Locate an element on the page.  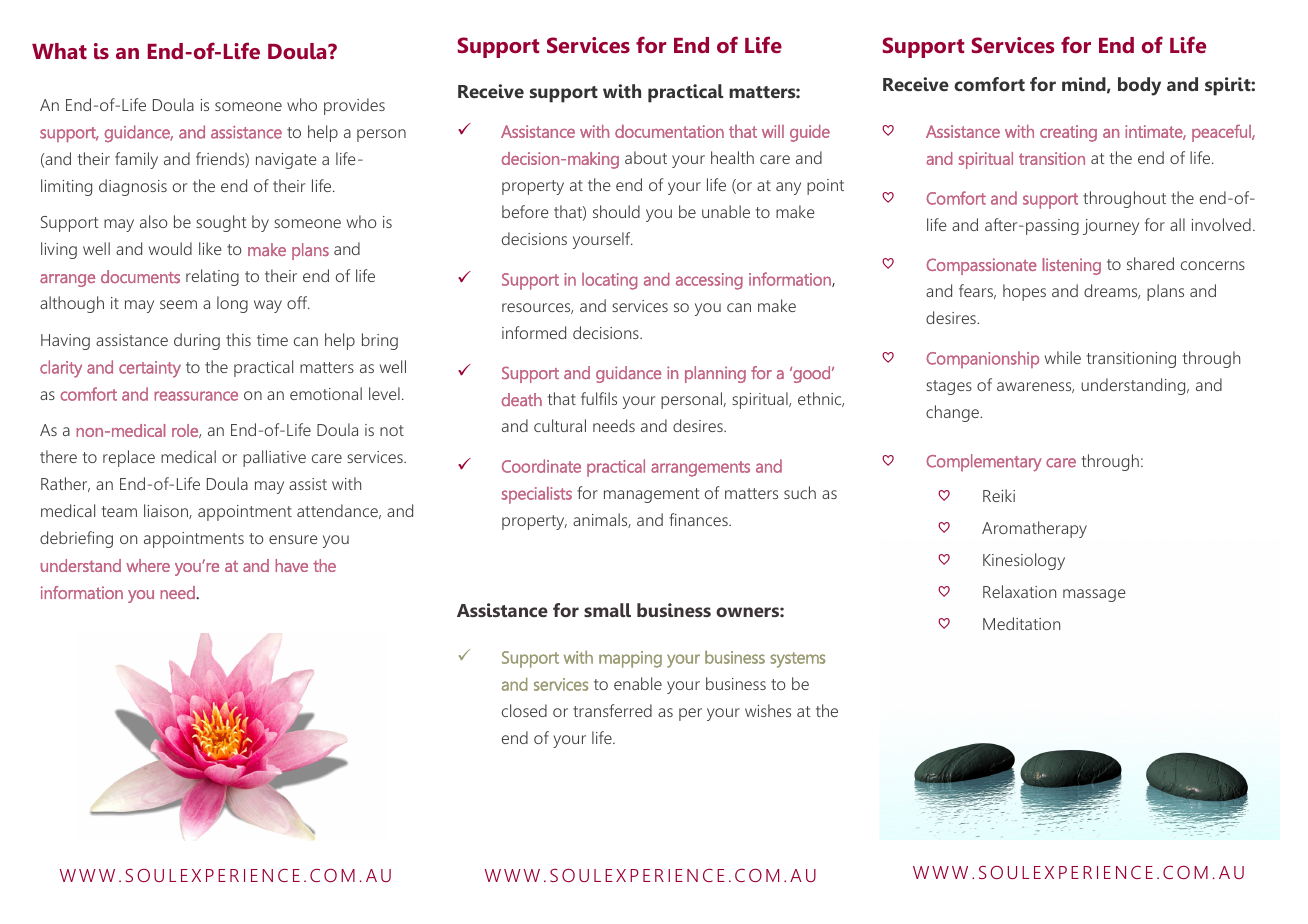
should is located at coordinates (616, 211).
